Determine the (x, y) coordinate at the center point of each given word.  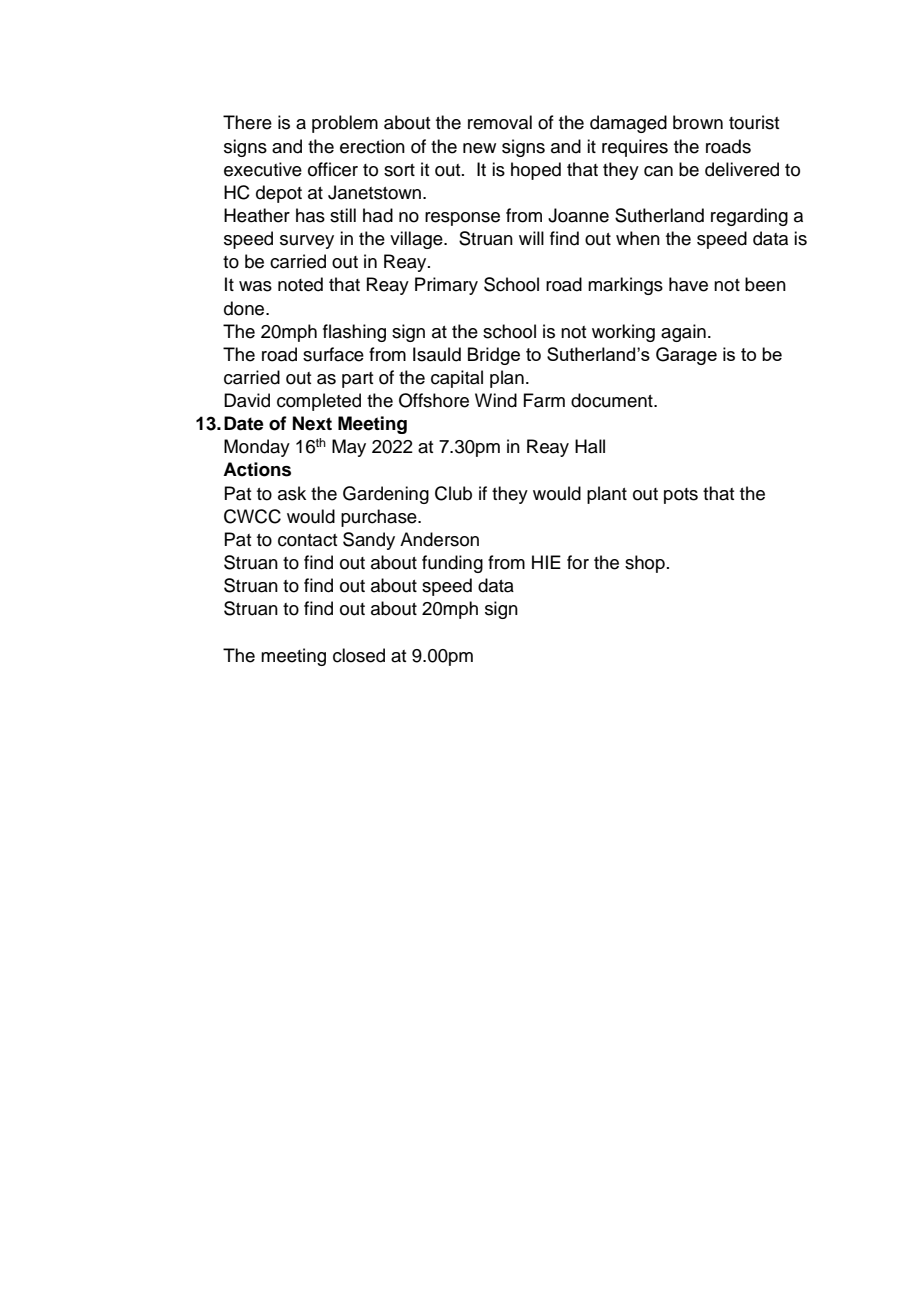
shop (645, 564)
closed (359, 655)
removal (500, 122)
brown (698, 122)
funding (452, 564)
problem (345, 124)
